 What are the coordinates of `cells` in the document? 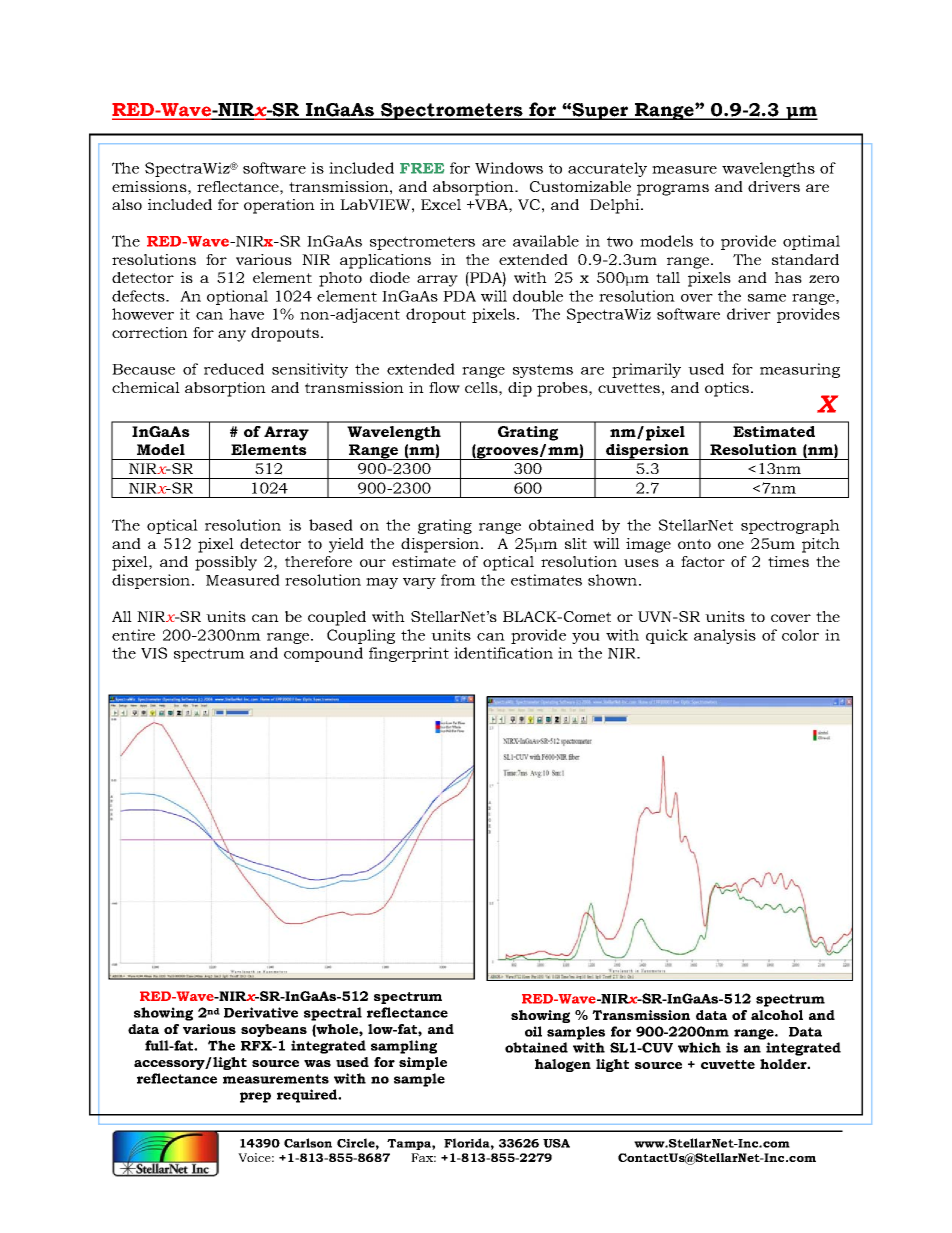 It's located at (482, 387).
